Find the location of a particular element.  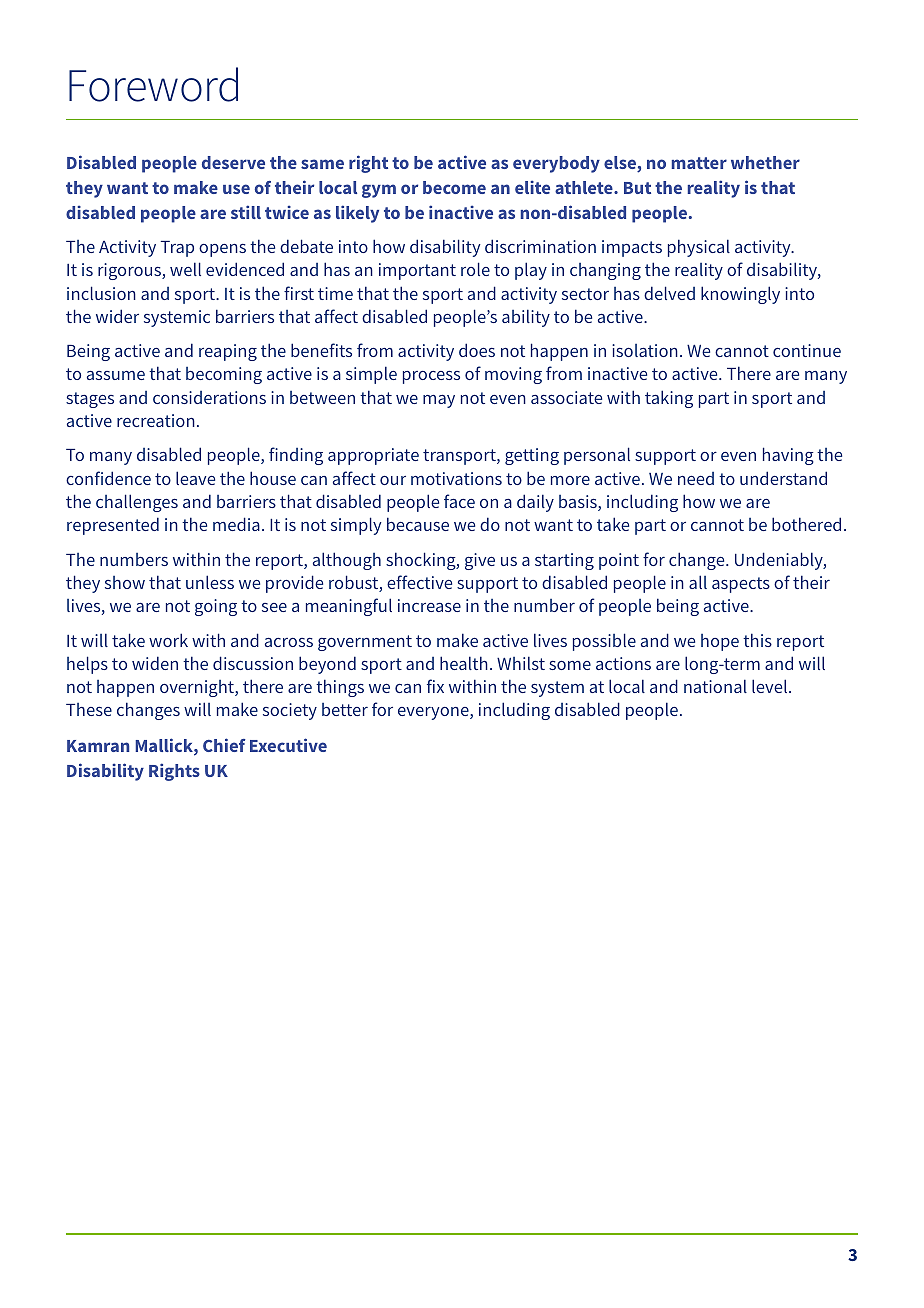

everyone is located at coordinates (434, 713).
